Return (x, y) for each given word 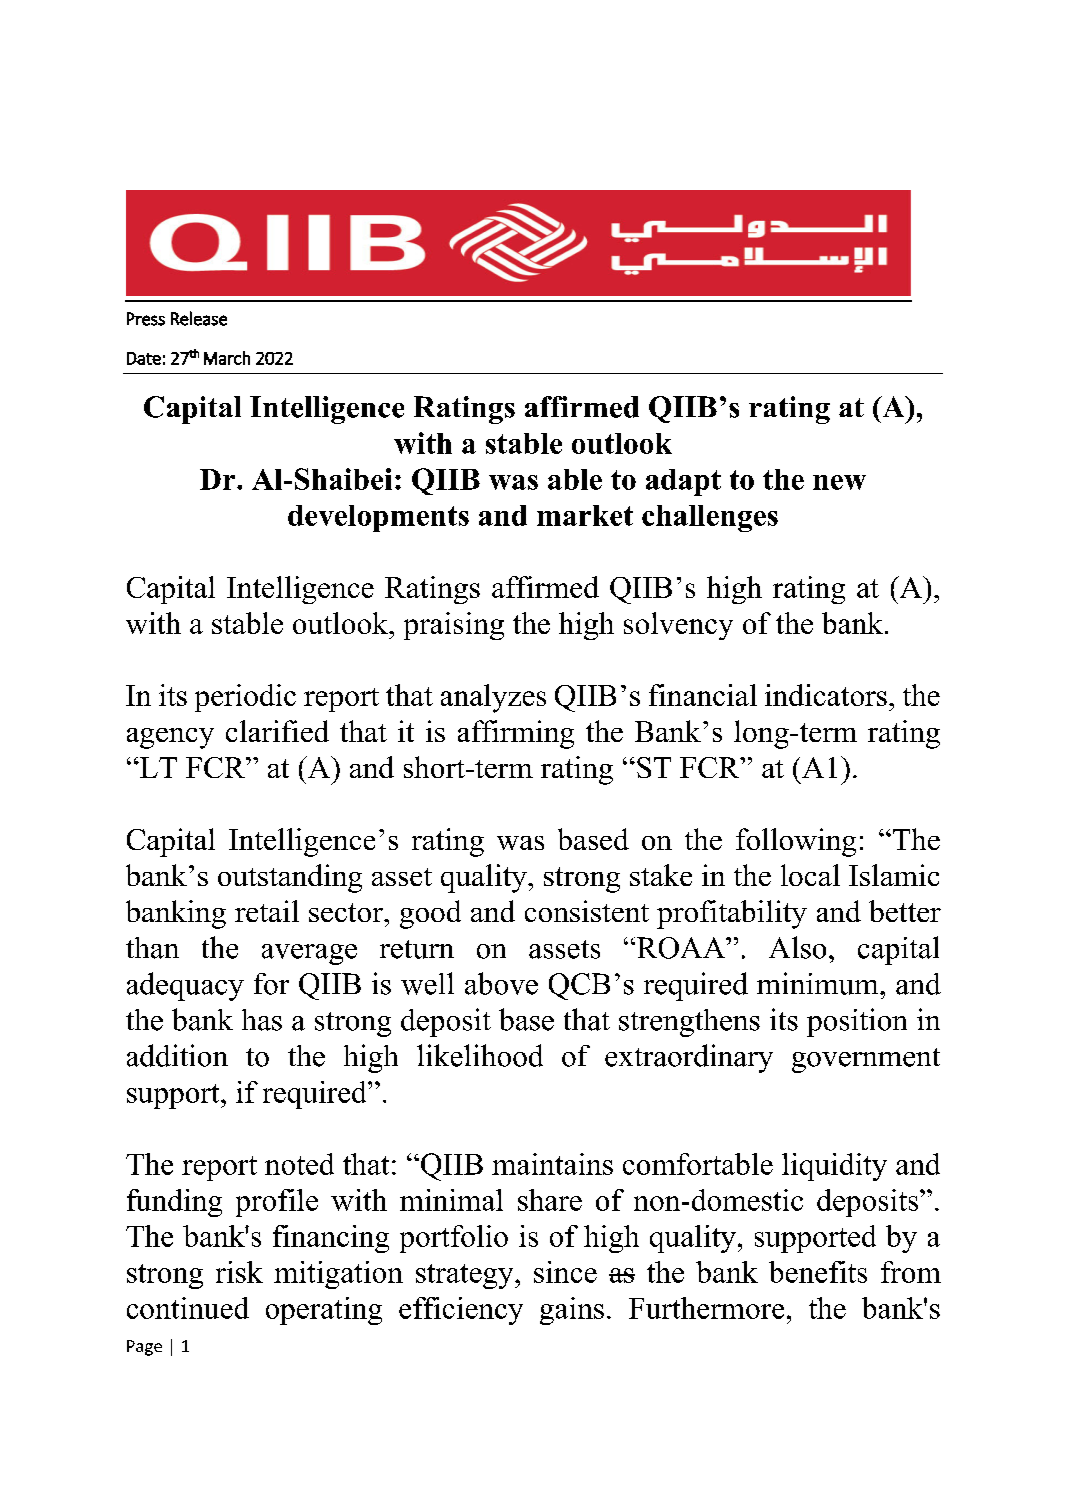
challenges (710, 518)
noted (299, 1164)
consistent (587, 911)
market (585, 515)
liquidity (834, 1167)
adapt (683, 482)
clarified (277, 731)
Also (797, 947)
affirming (516, 734)
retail (267, 911)
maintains (552, 1164)
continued (188, 1308)
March (227, 358)
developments (378, 518)
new (839, 482)
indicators (826, 695)
